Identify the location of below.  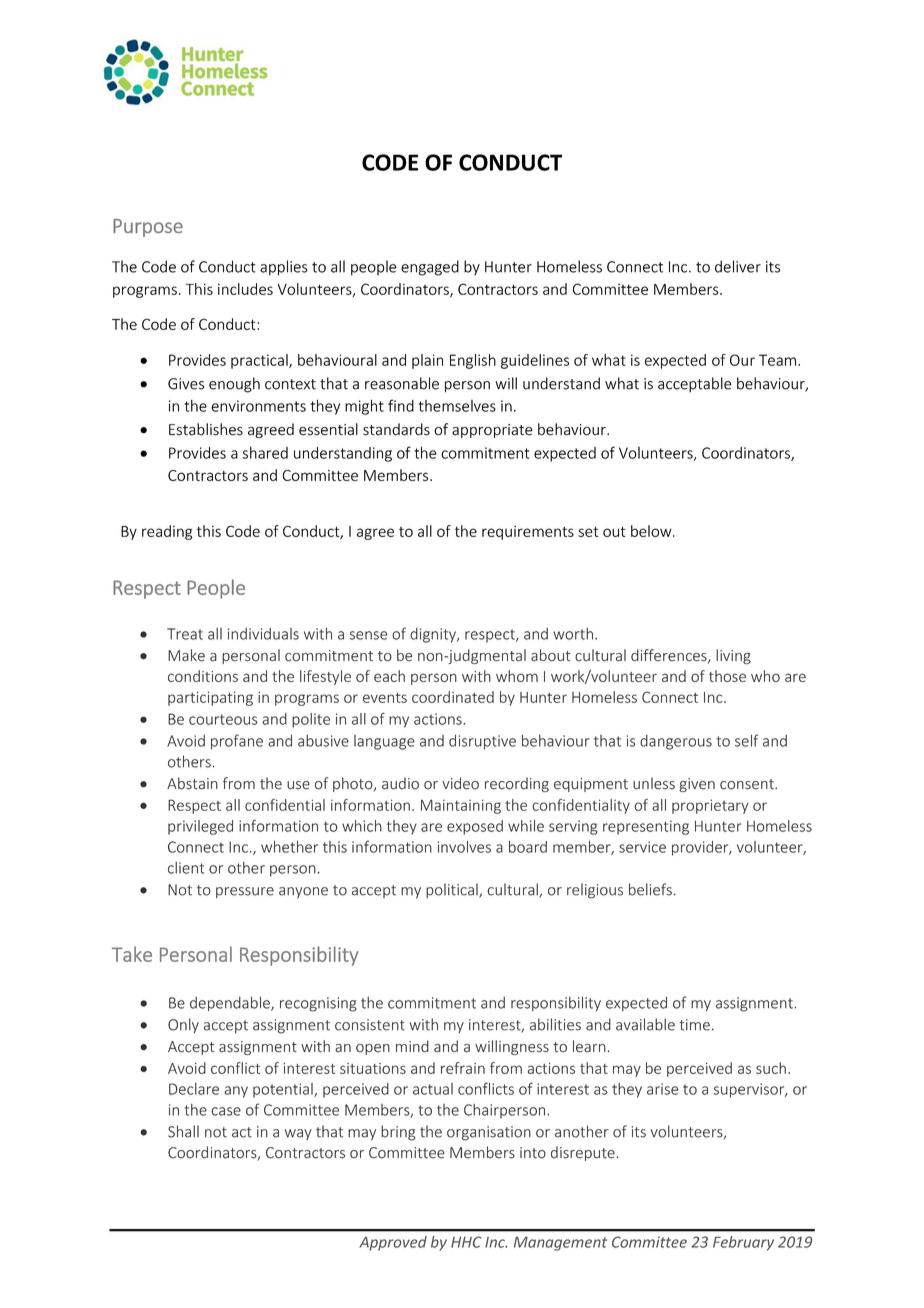
(652, 531).
